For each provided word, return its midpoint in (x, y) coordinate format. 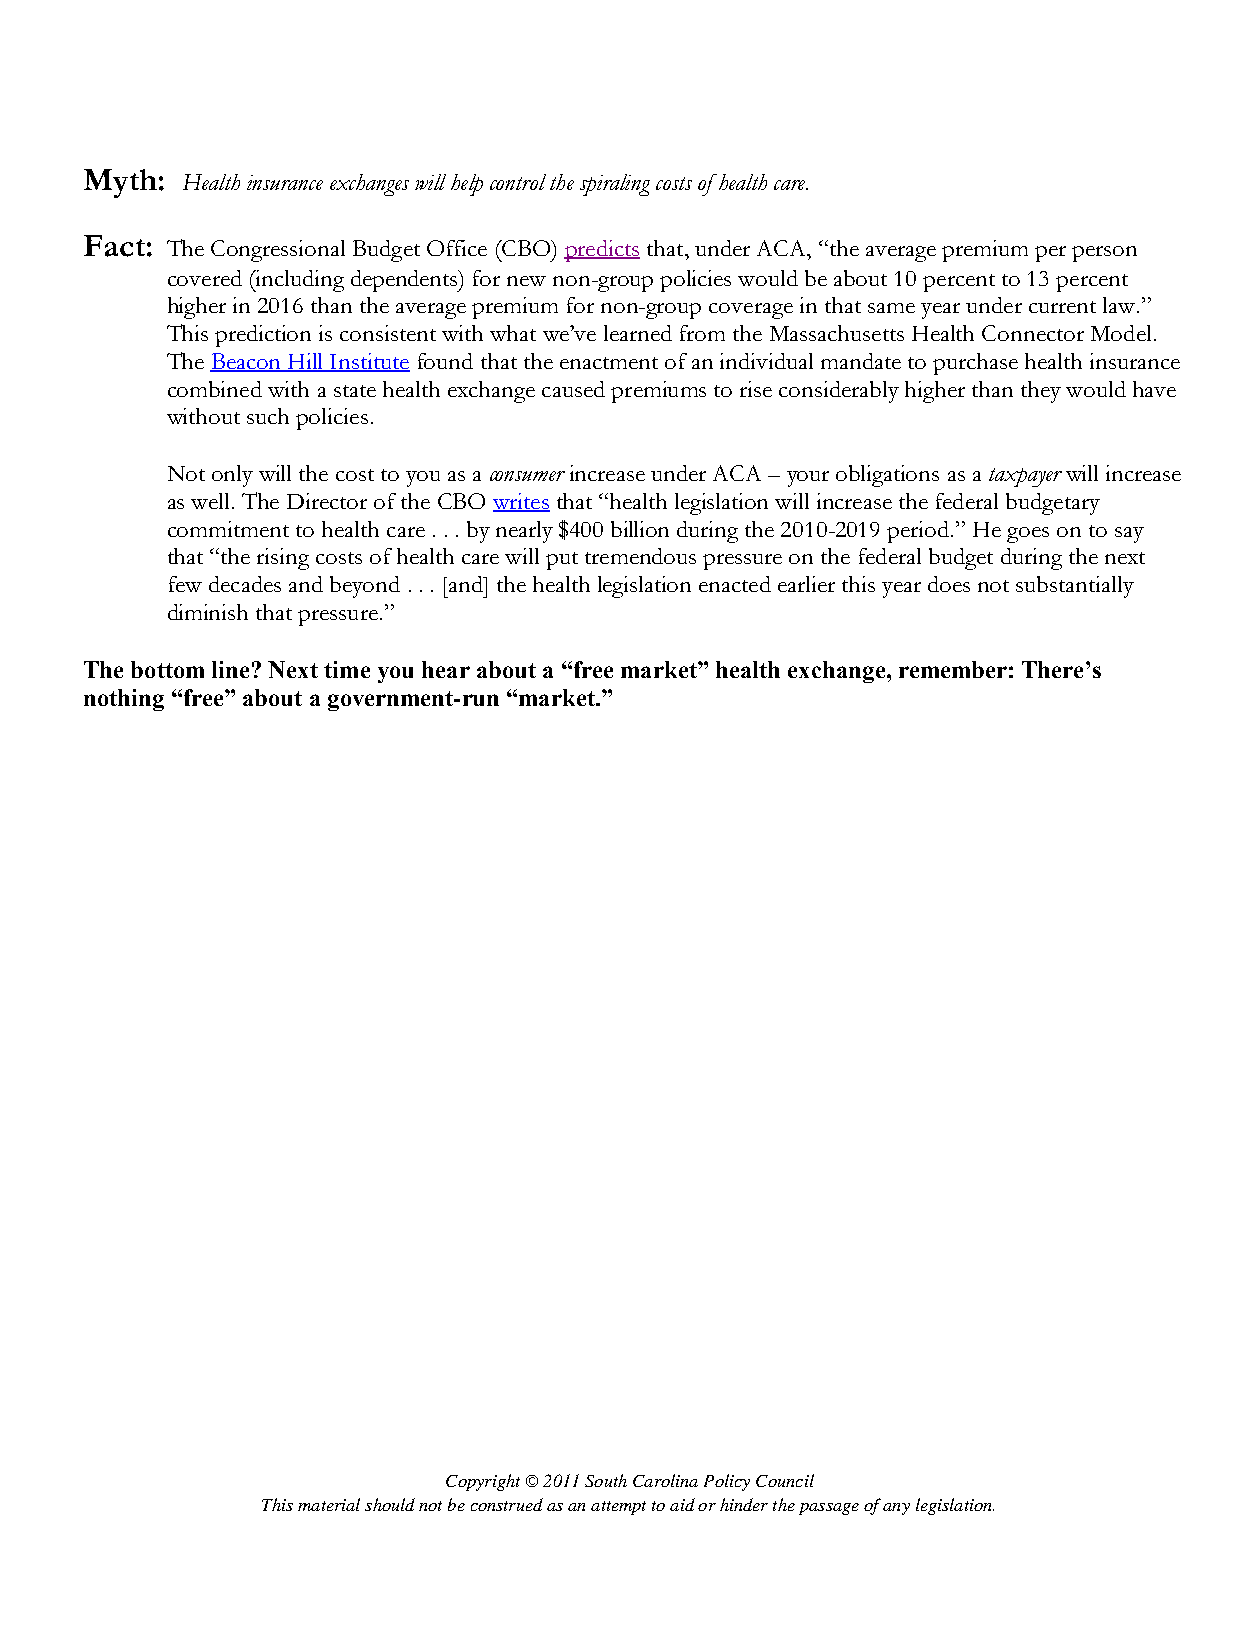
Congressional (278, 251)
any (896, 1509)
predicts (602, 251)
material (329, 1504)
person (1104, 254)
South (606, 1480)
